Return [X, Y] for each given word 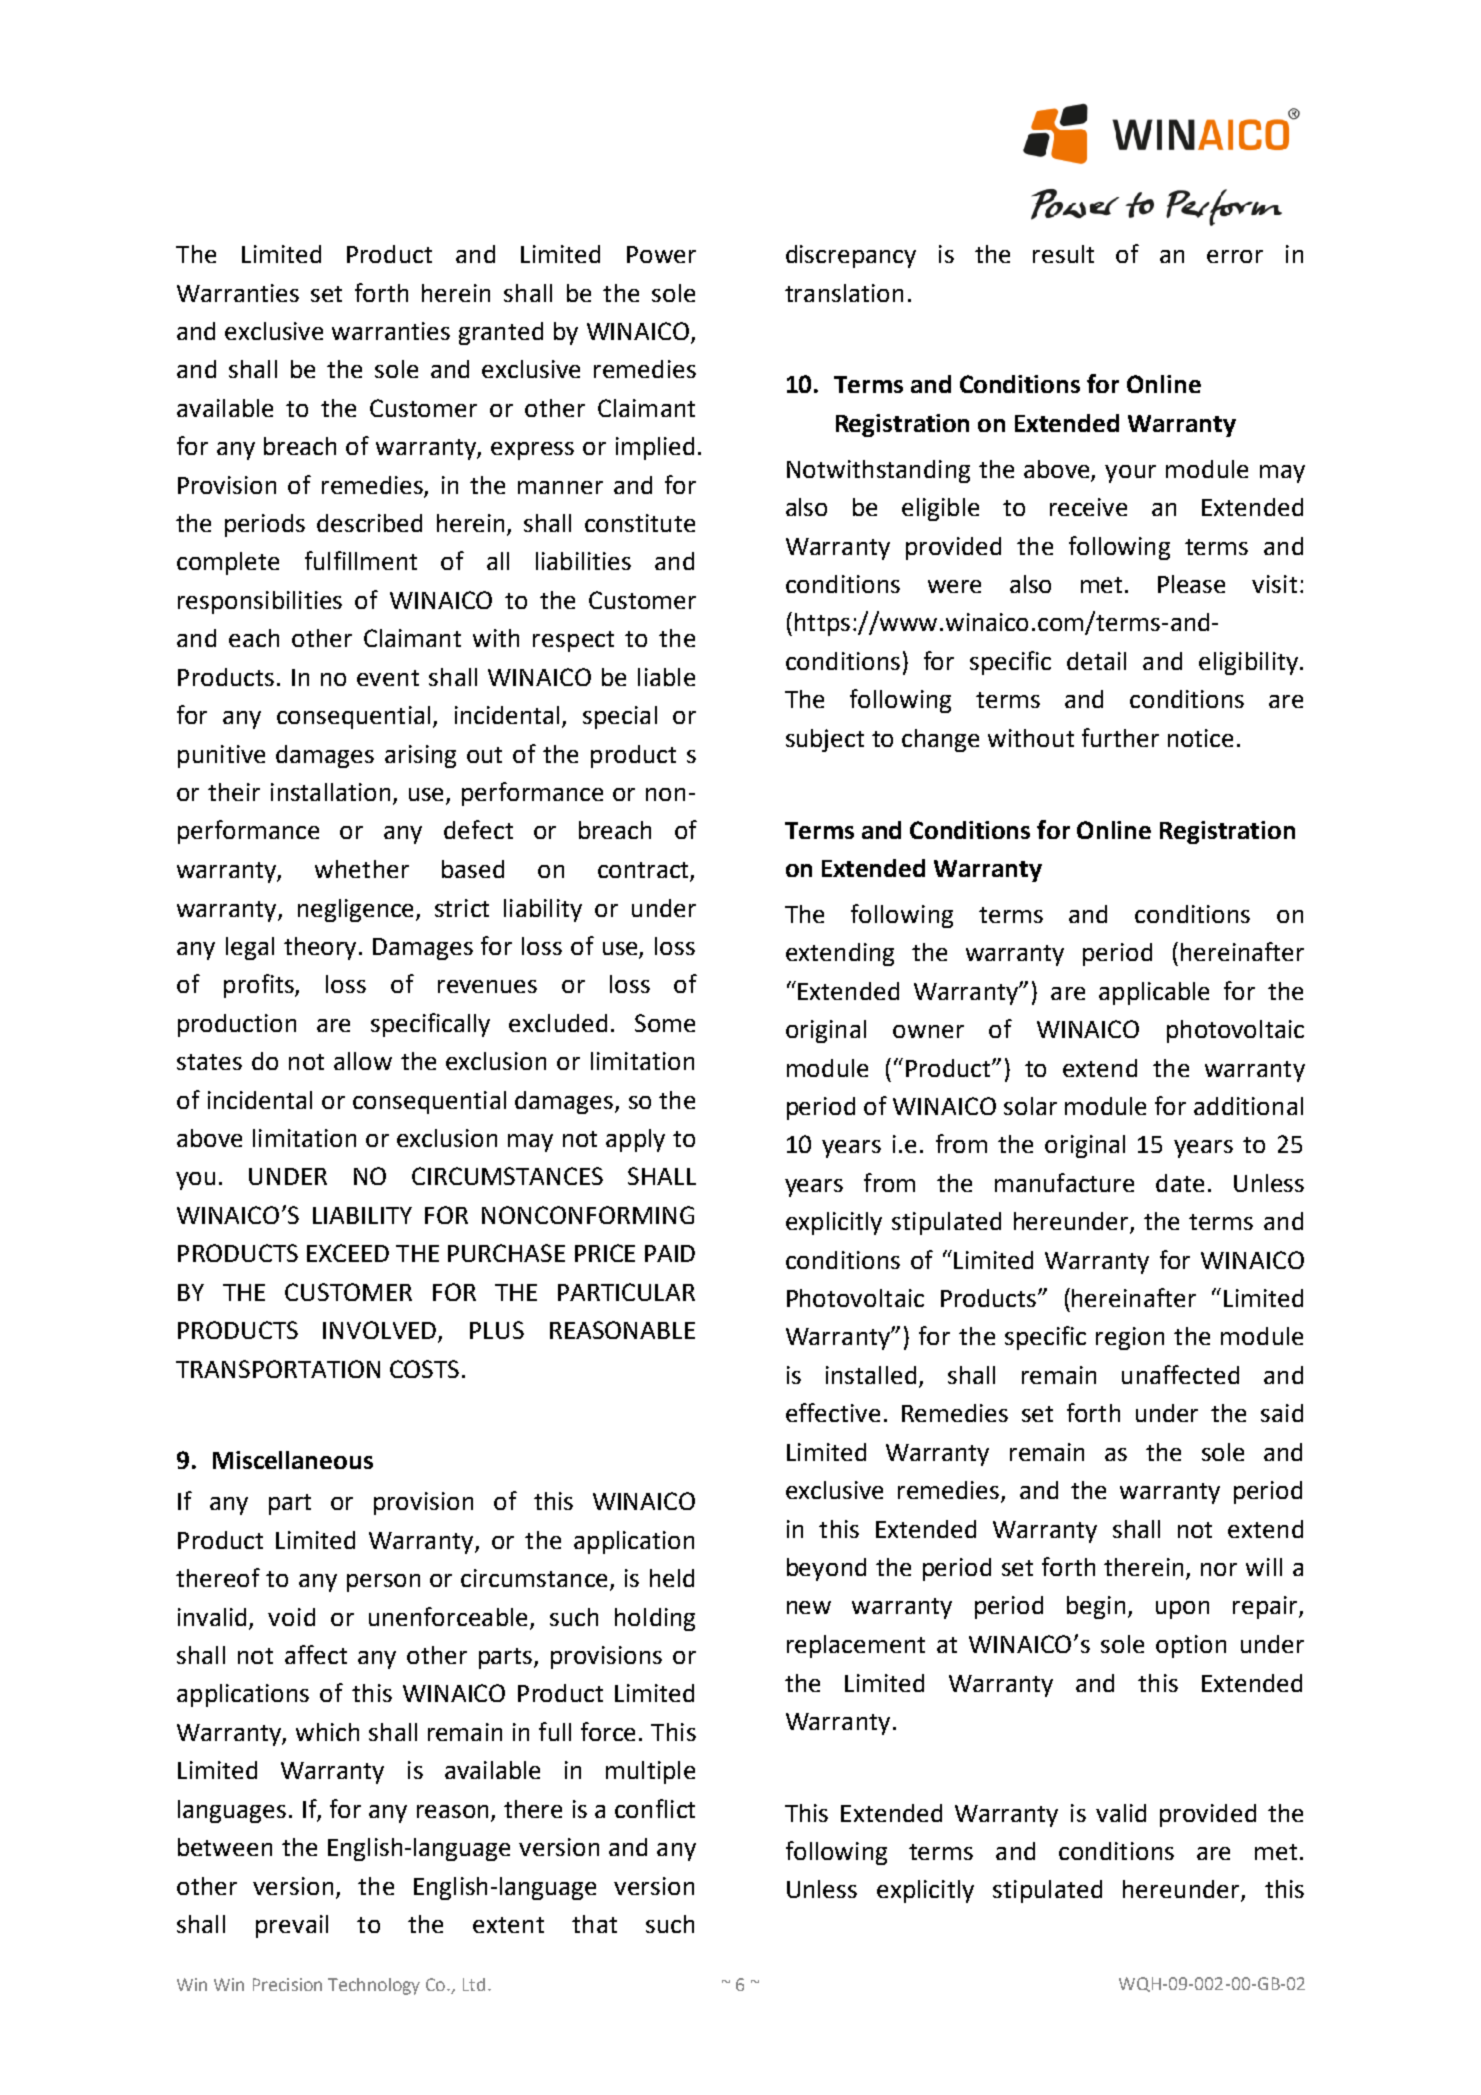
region [1130, 1338]
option [1191, 1646]
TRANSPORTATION [278, 1369]
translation [844, 293]
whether [362, 869]
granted [501, 333]
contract [644, 871]
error [1235, 256]
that [594, 1924]
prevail [292, 1926]
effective [833, 1412]
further [1120, 737]
